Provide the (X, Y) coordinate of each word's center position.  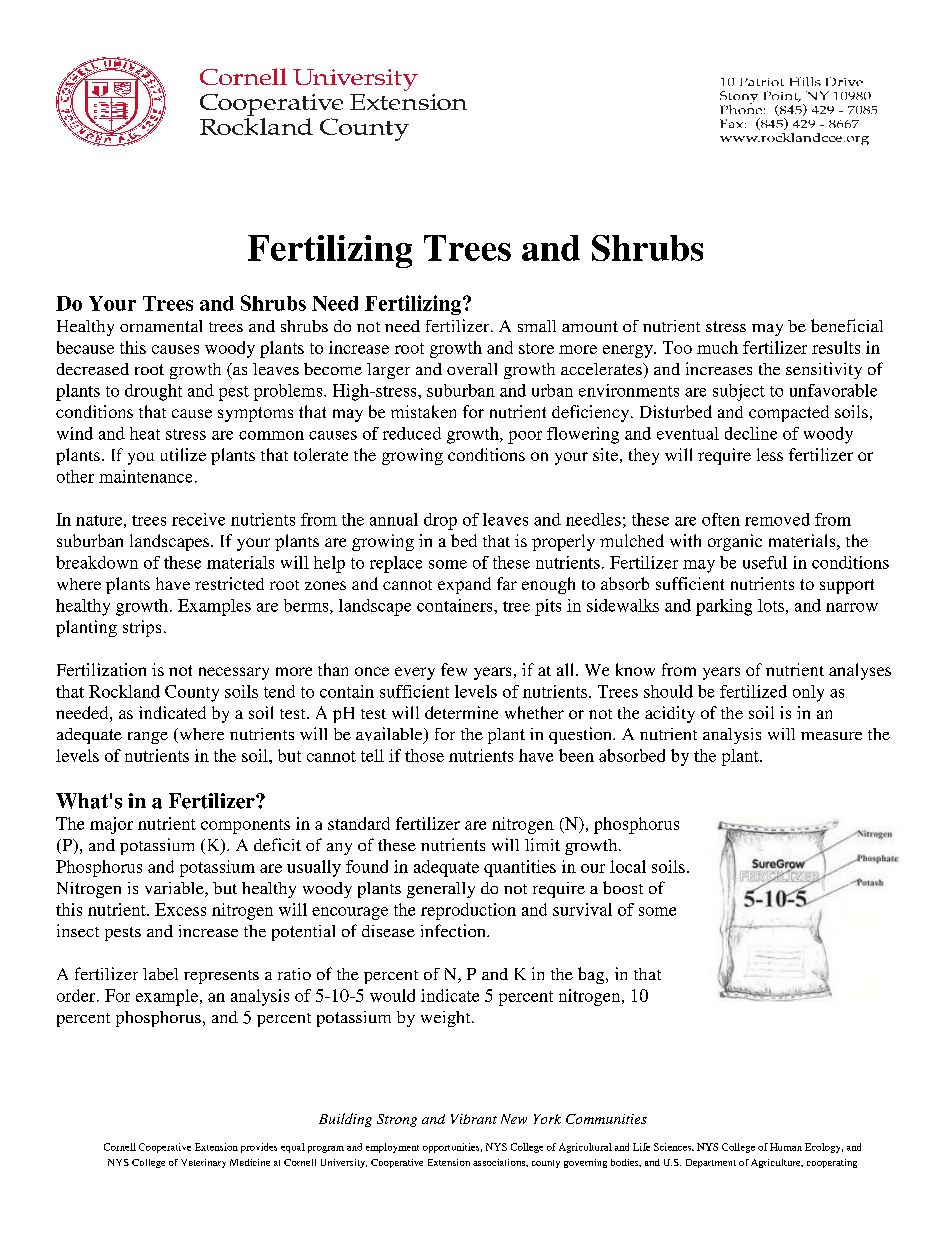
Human (786, 1147)
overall (472, 369)
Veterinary (203, 1163)
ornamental (161, 326)
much (717, 347)
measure (831, 736)
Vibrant (474, 1119)
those (424, 755)
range (148, 738)
